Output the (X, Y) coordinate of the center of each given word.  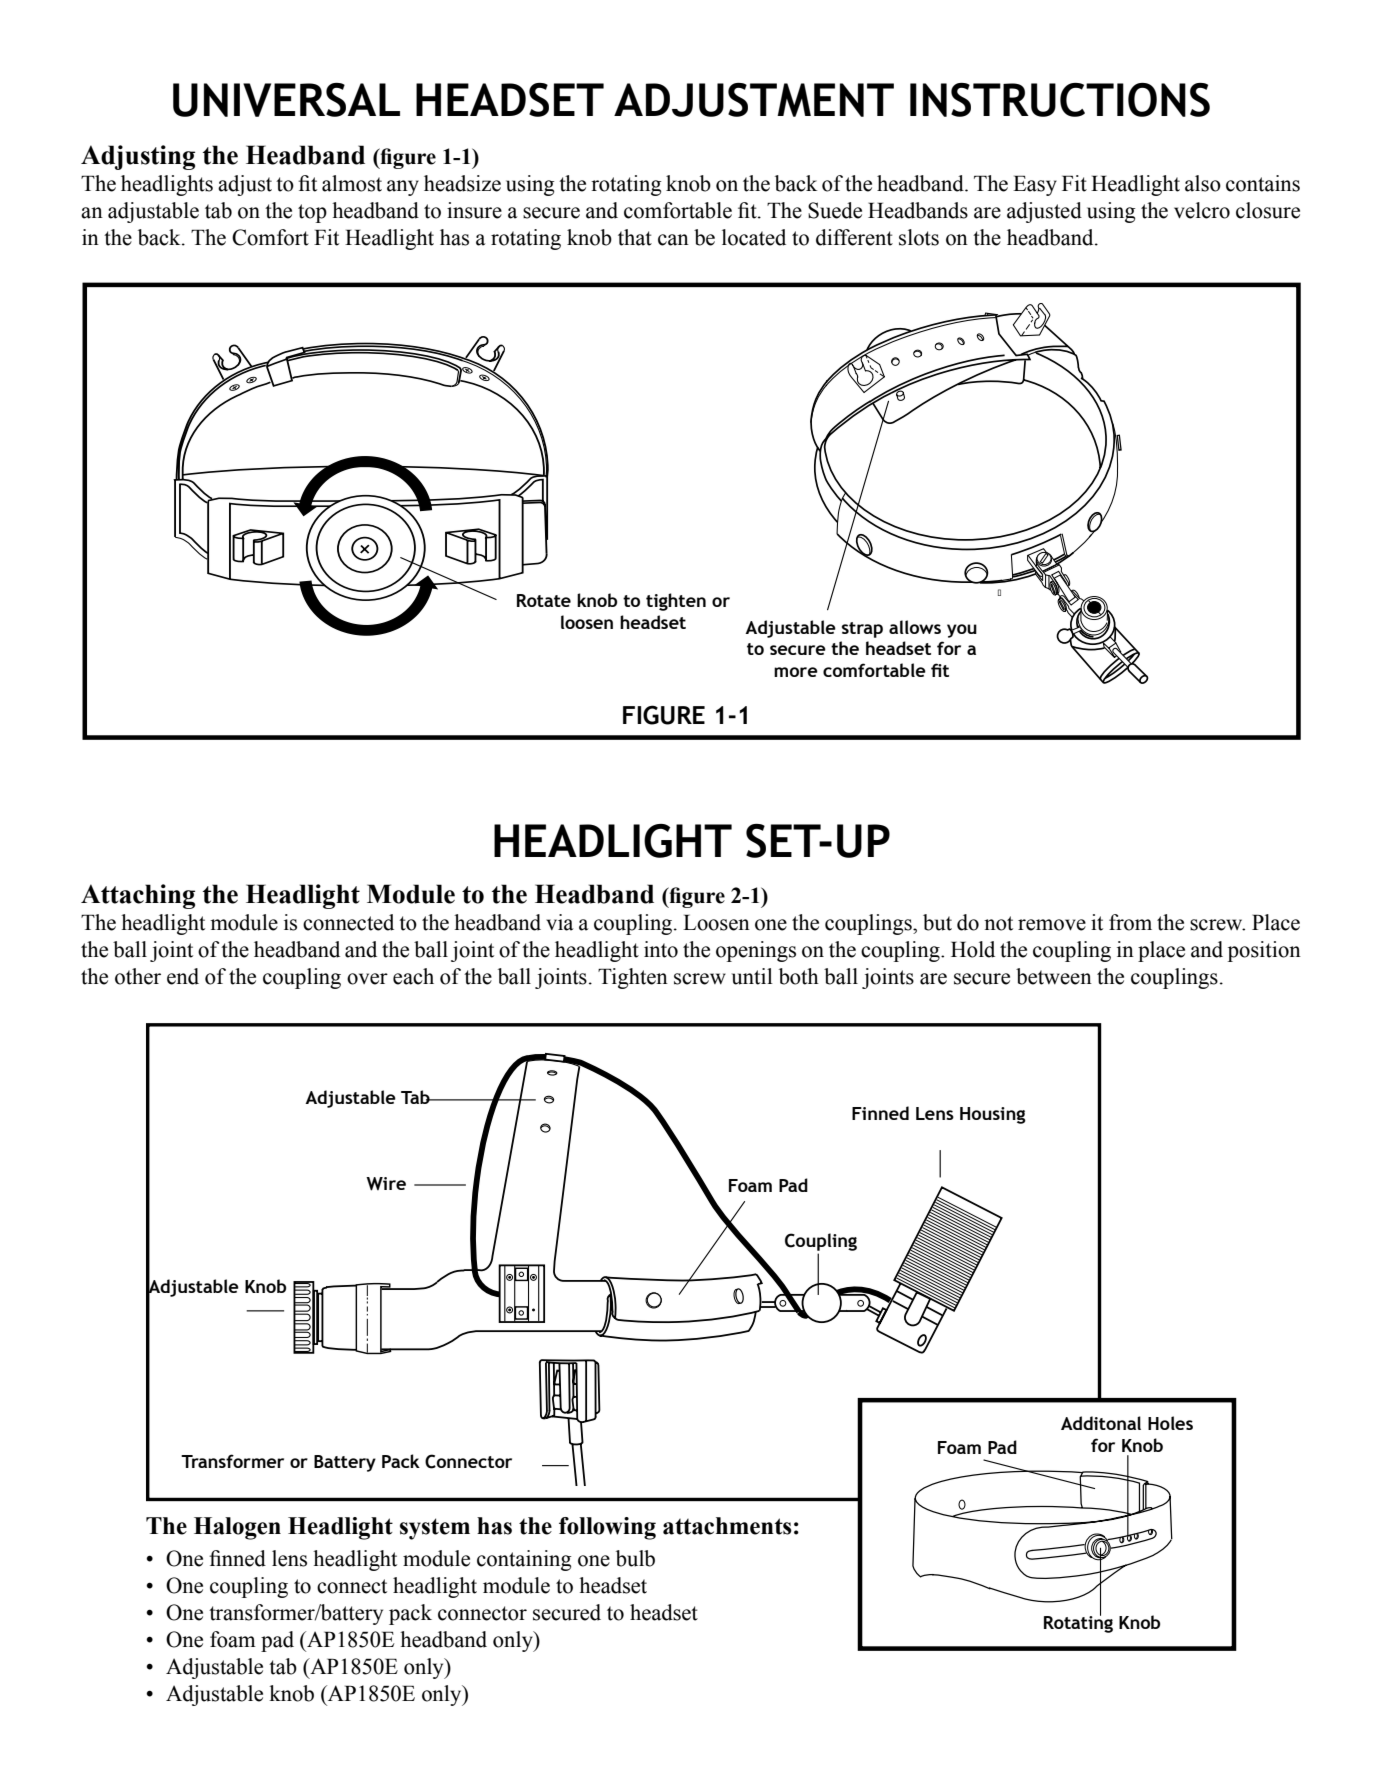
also (1203, 183)
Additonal (1101, 1423)
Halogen (237, 1528)
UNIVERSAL (286, 100)
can (673, 240)
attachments (727, 1526)
